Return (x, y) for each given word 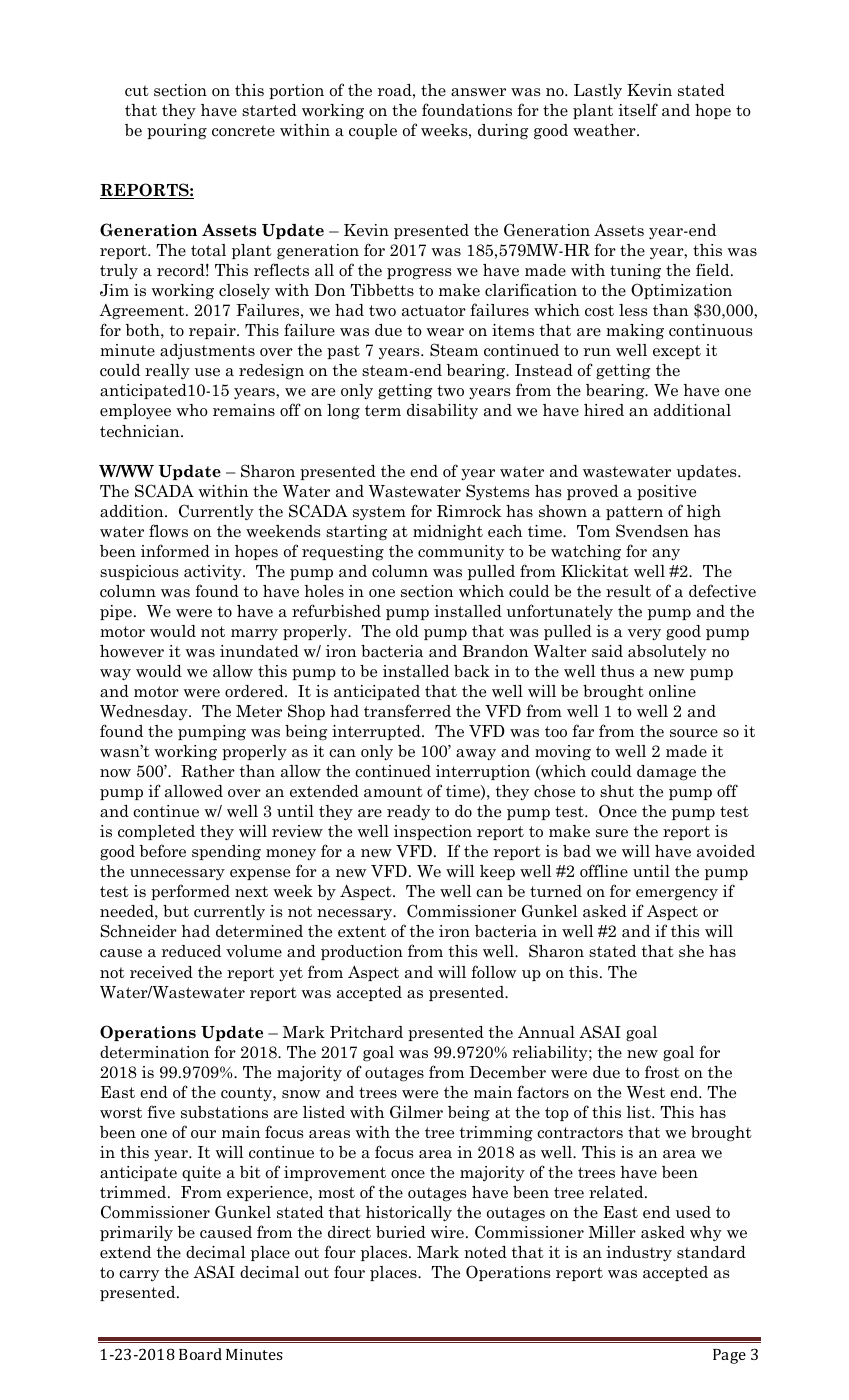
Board (200, 1354)
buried (401, 1232)
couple (373, 131)
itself (638, 110)
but (176, 911)
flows (168, 531)
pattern (634, 513)
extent (362, 932)
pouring (177, 132)
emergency (677, 895)
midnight (448, 533)
